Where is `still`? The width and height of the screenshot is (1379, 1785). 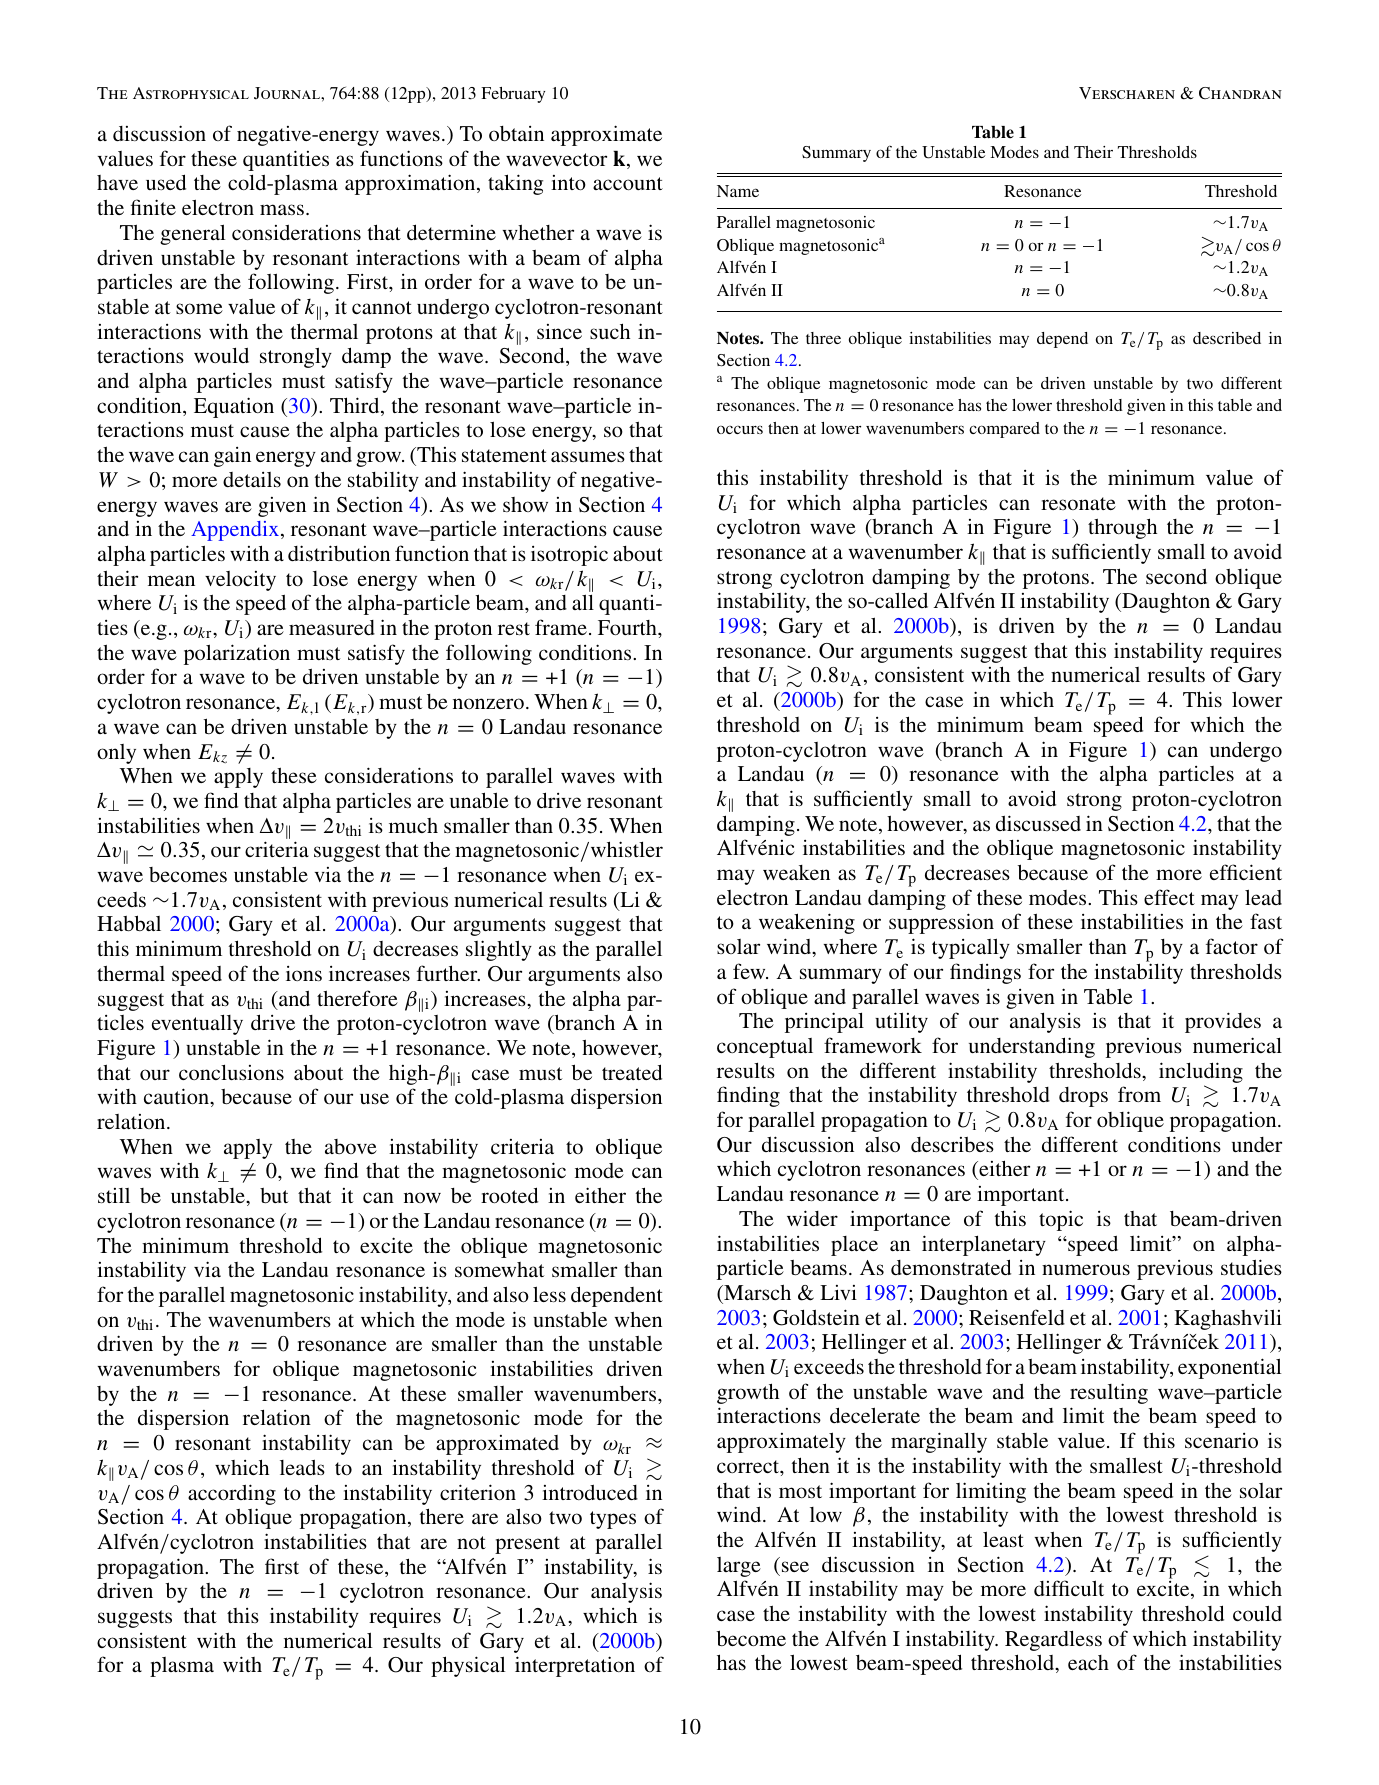
still is located at coordinates (114, 1195).
